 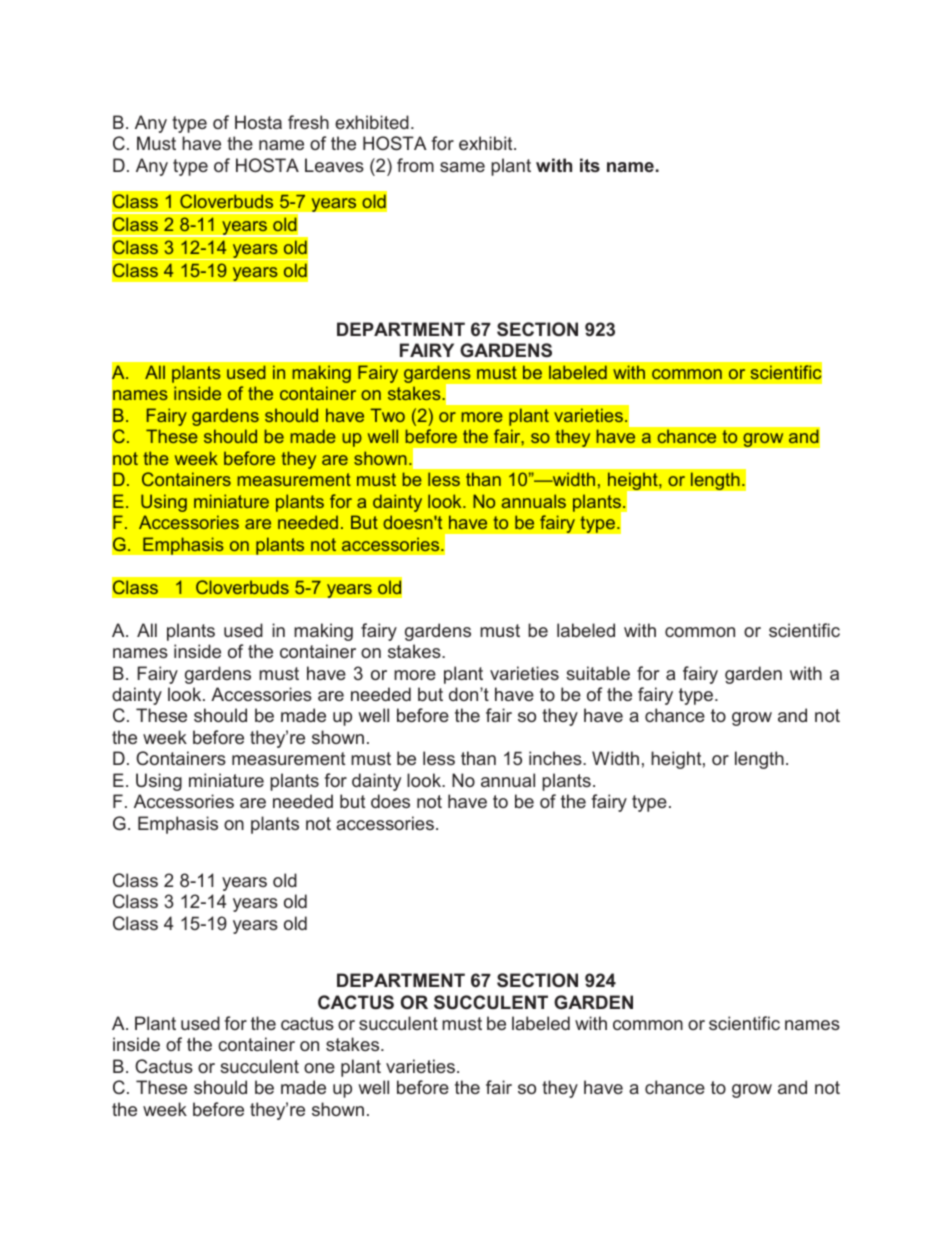 What do you see at coordinates (387, 415) in the screenshot?
I see `Two` at bounding box center [387, 415].
